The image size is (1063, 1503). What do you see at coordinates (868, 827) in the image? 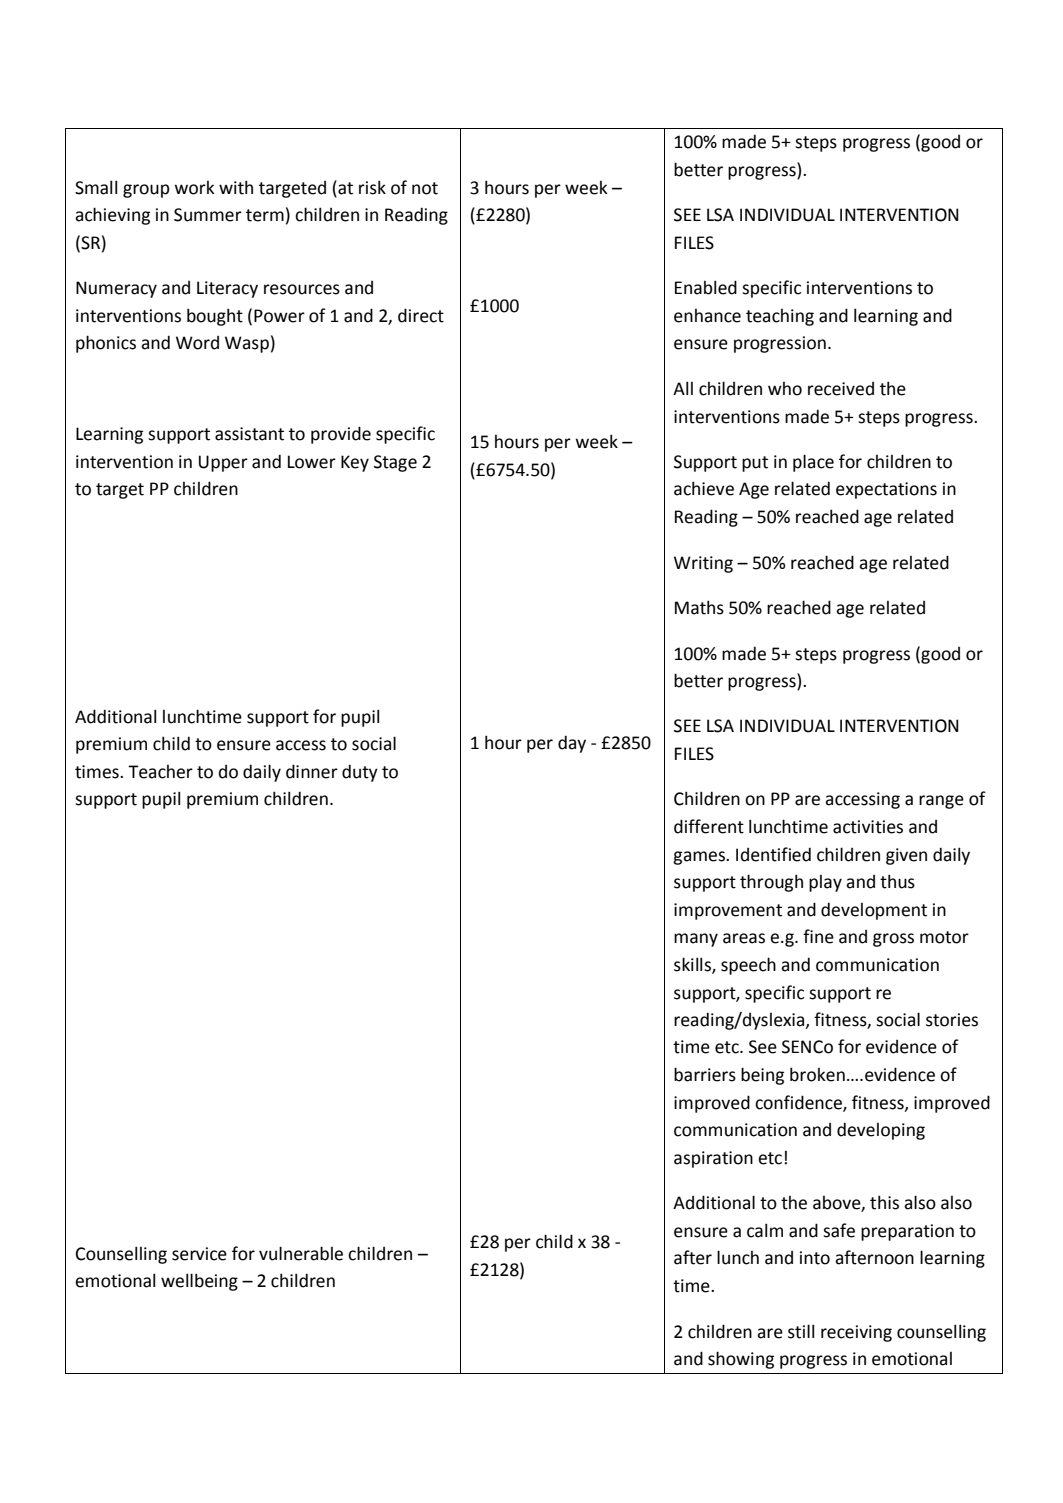
I see `activities` at bounding box center [868, 827].
